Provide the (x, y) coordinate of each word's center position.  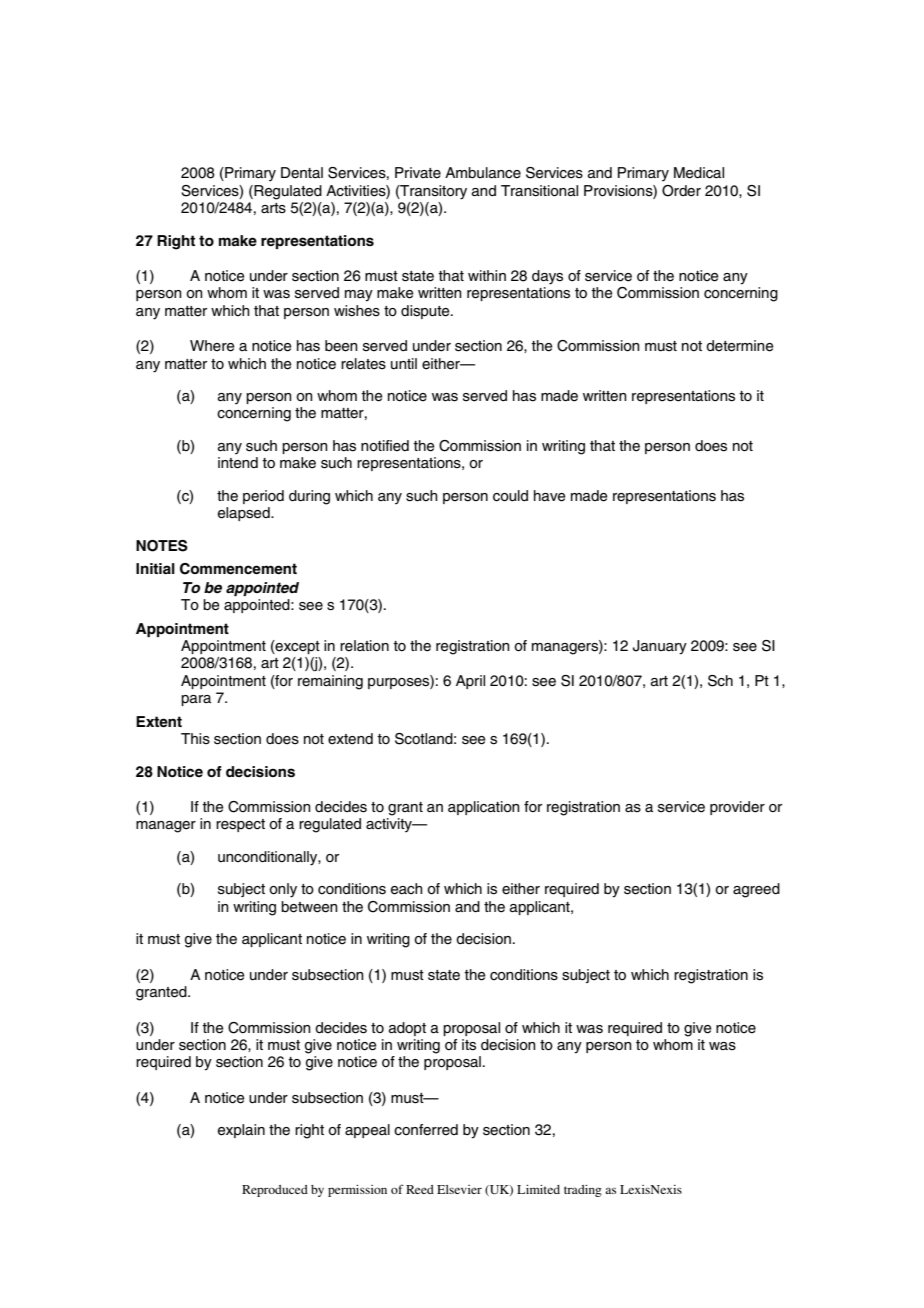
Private (418, 173)
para (196, 700)
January (660, 647)
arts (273, 208)
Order (681, 191)
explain (241, 1131)
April (470, 682)
